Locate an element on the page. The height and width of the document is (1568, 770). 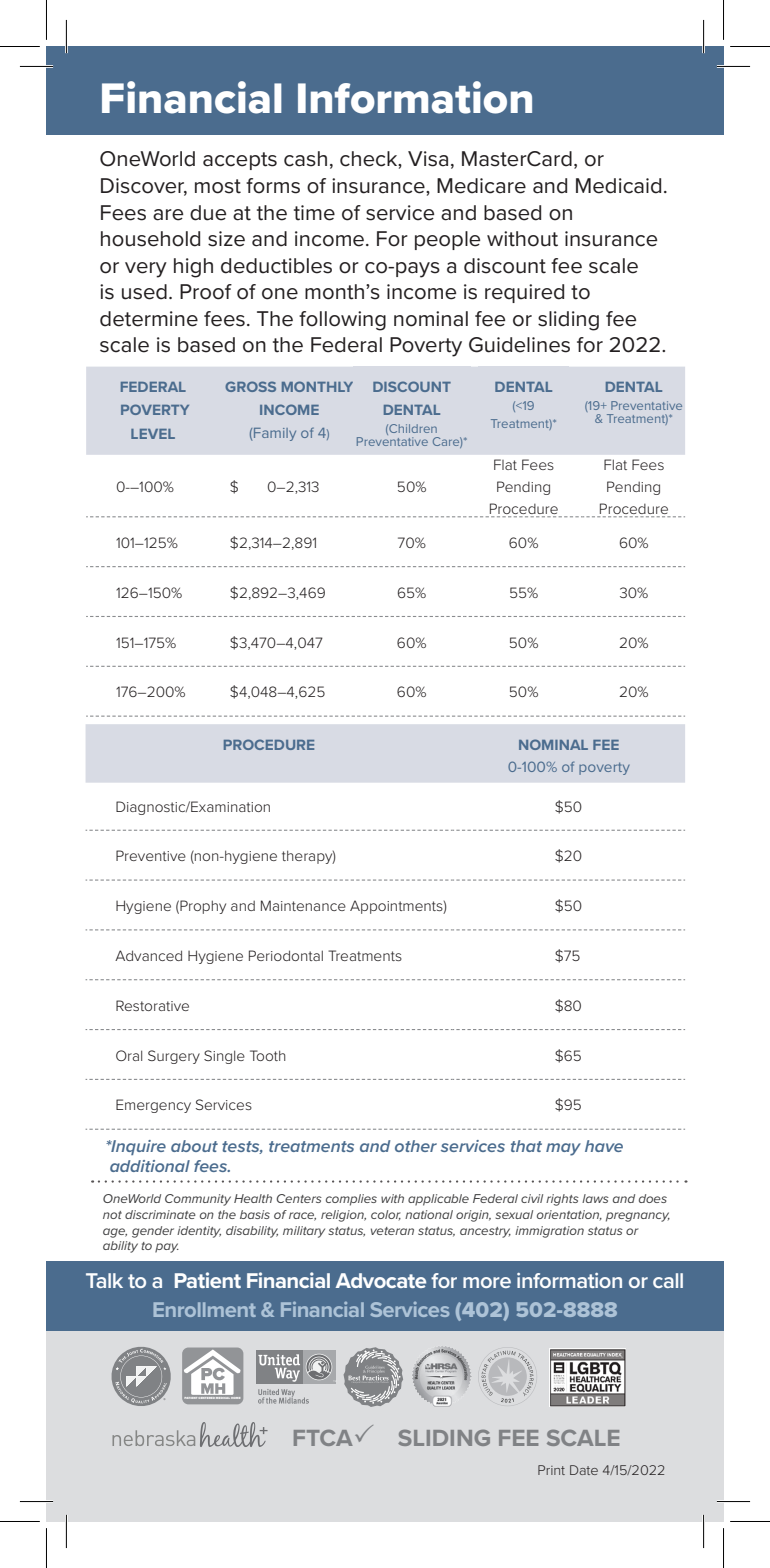
Enrollment is located at coordinates (204, 1309).
